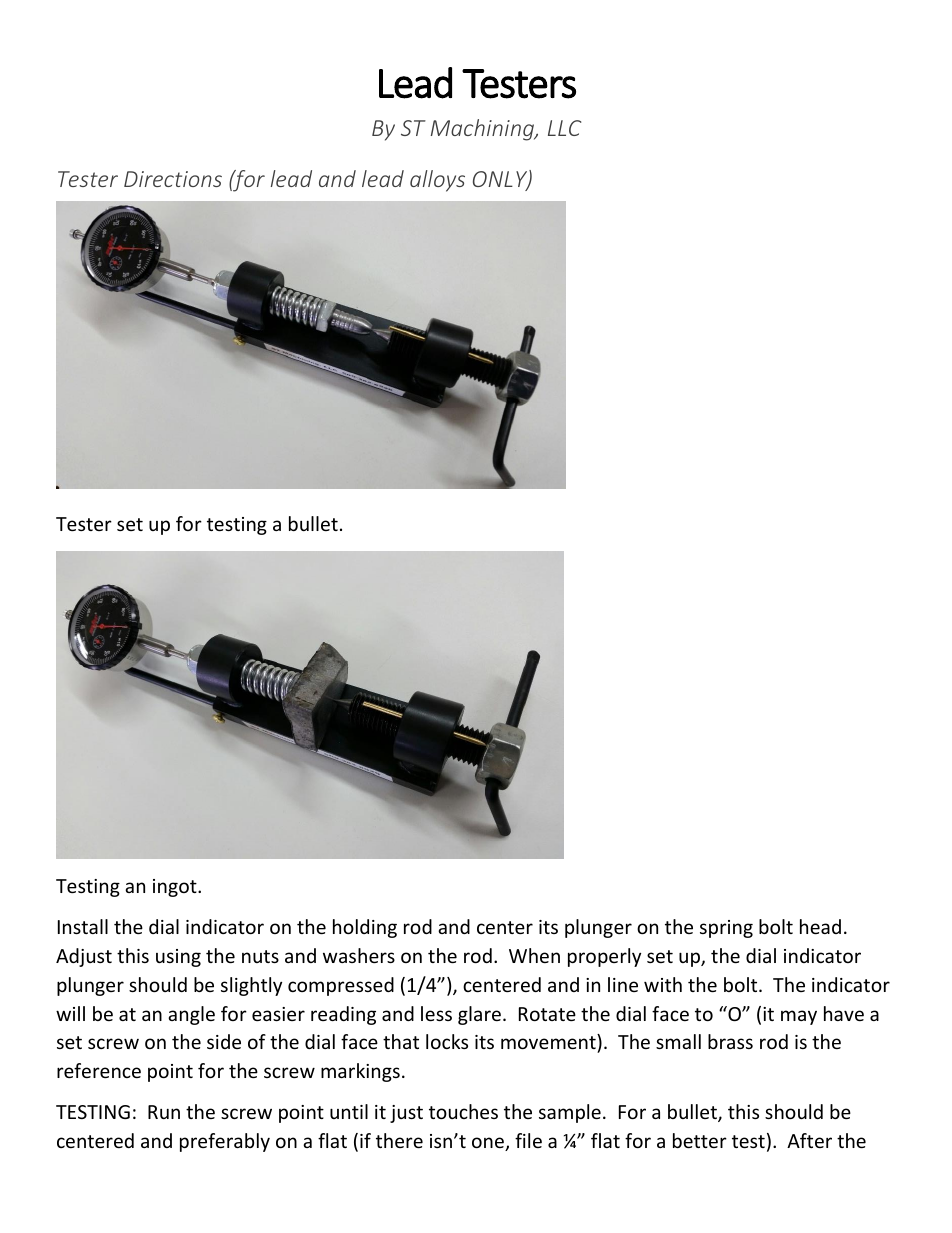 This page has width=952, height=1233. I want to click on touches, so click(463, 1111).
